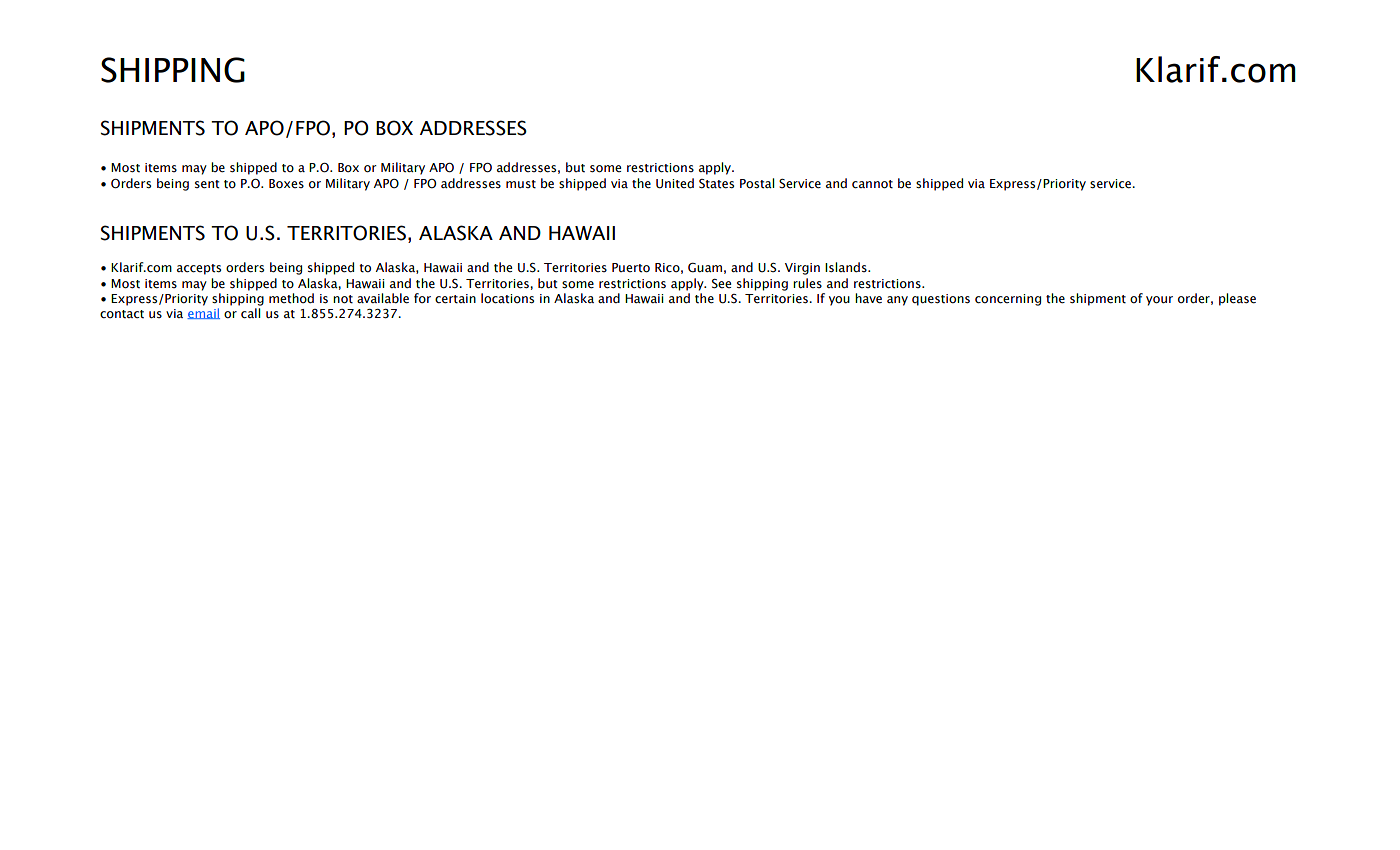  Describe the element at coordinates (802, 269) in the document. I see `Virgin` at that location.
